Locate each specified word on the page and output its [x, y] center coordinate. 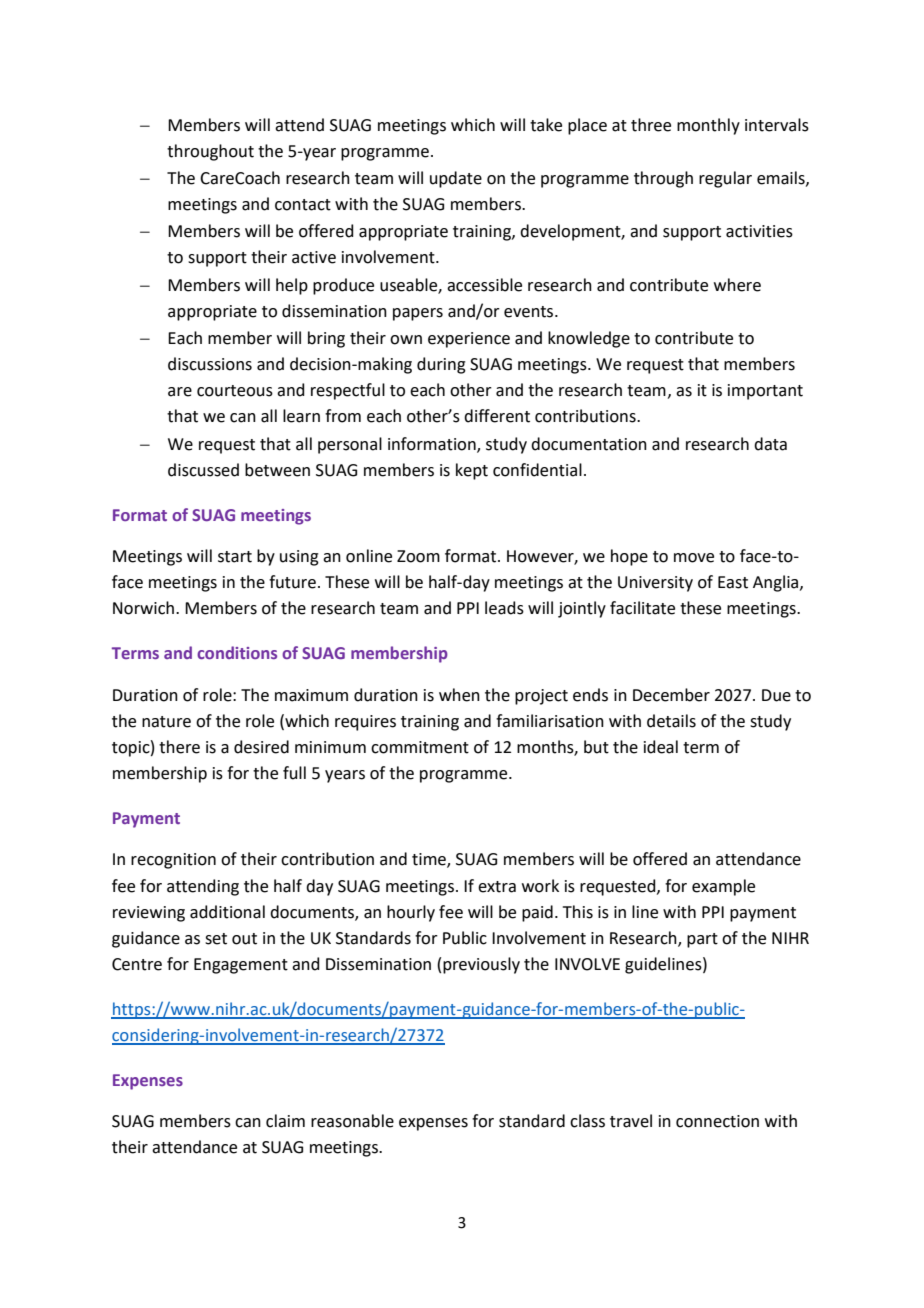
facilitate [642, 608]
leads [504, 608]
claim [285, 1121]
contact [303, 205]
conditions [237, 652]
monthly [708, 126]
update [456, 179]
